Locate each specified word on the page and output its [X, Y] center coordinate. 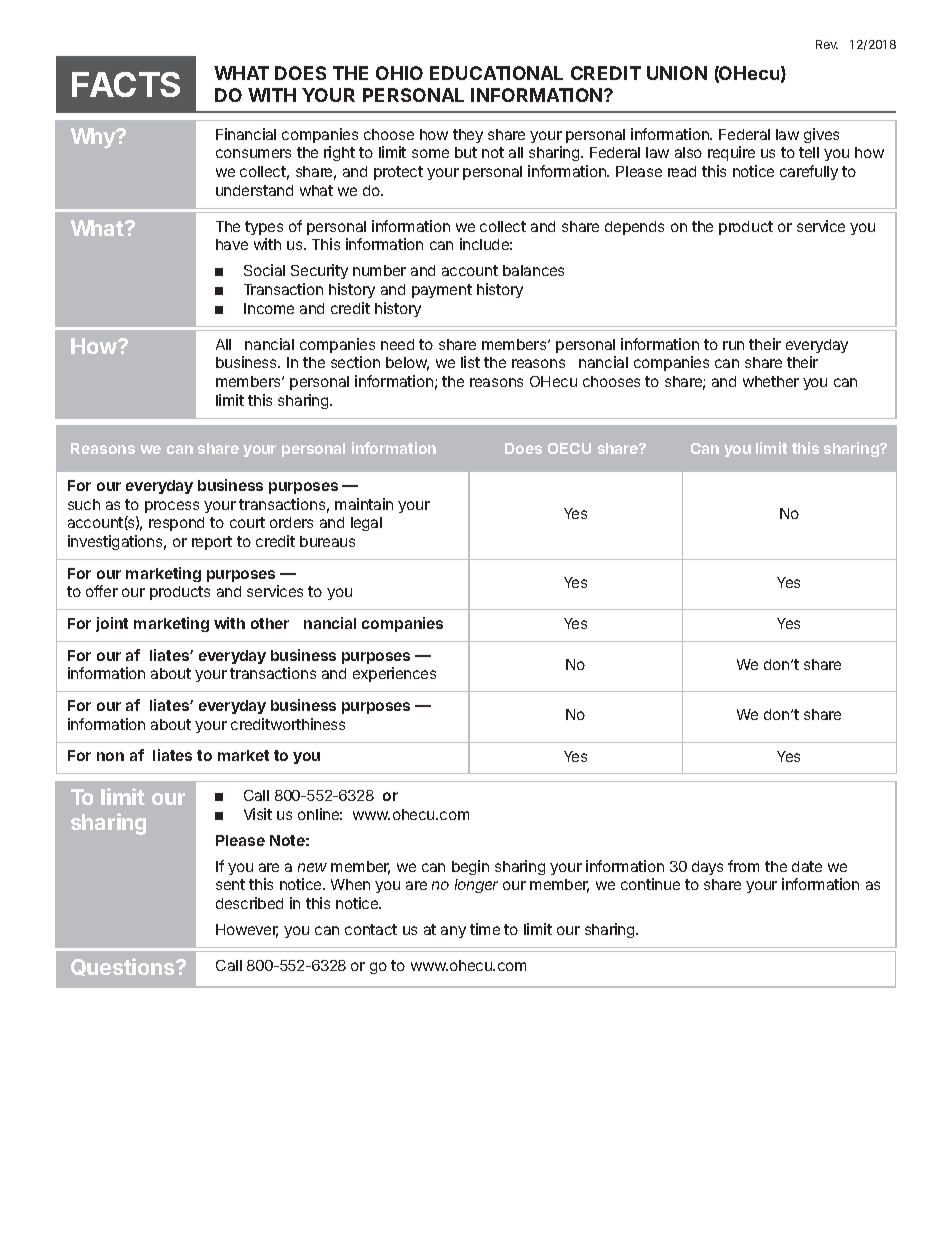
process [172, 507]
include [486, 244]
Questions [124, 967]
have [232, 244]
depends [634, 228]
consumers [253, 153]
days [707, 868]
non [110, 756]
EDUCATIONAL [496, 73]
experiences [394, 674]
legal [366, 524]
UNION [677, 73]
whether [771, 381]
